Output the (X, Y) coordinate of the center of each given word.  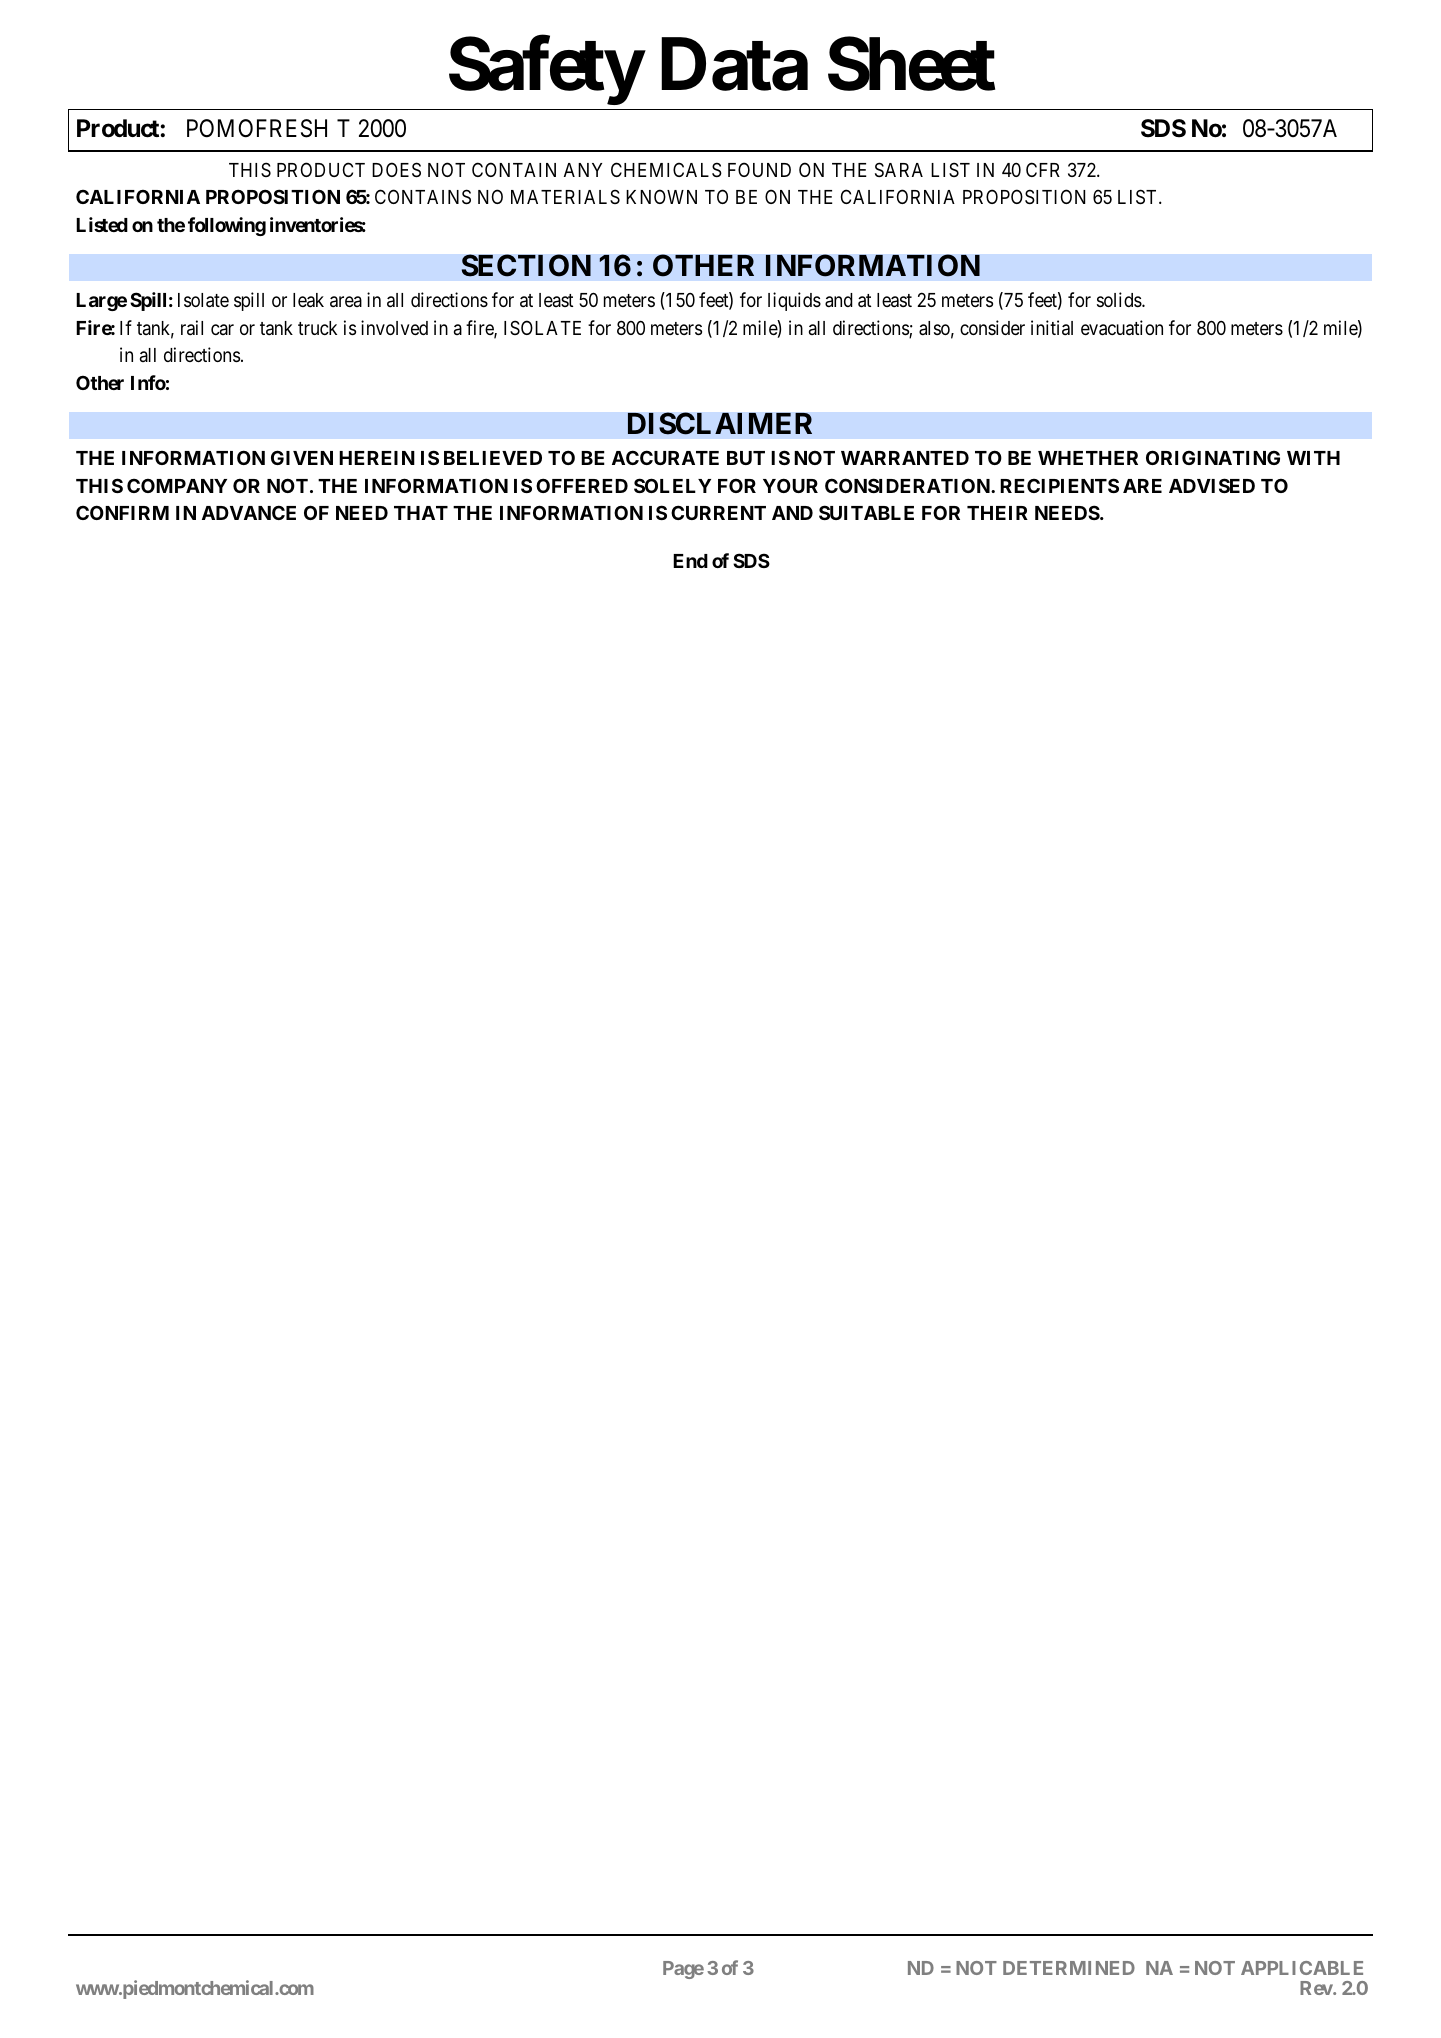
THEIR (997, 513)
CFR (1043, 169)
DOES (396, 170)
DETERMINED (1069, 1968)
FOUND (759, 169)
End (690, 561)
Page (683, 1970)
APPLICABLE (1302, 1968)
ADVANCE (249, 512)
